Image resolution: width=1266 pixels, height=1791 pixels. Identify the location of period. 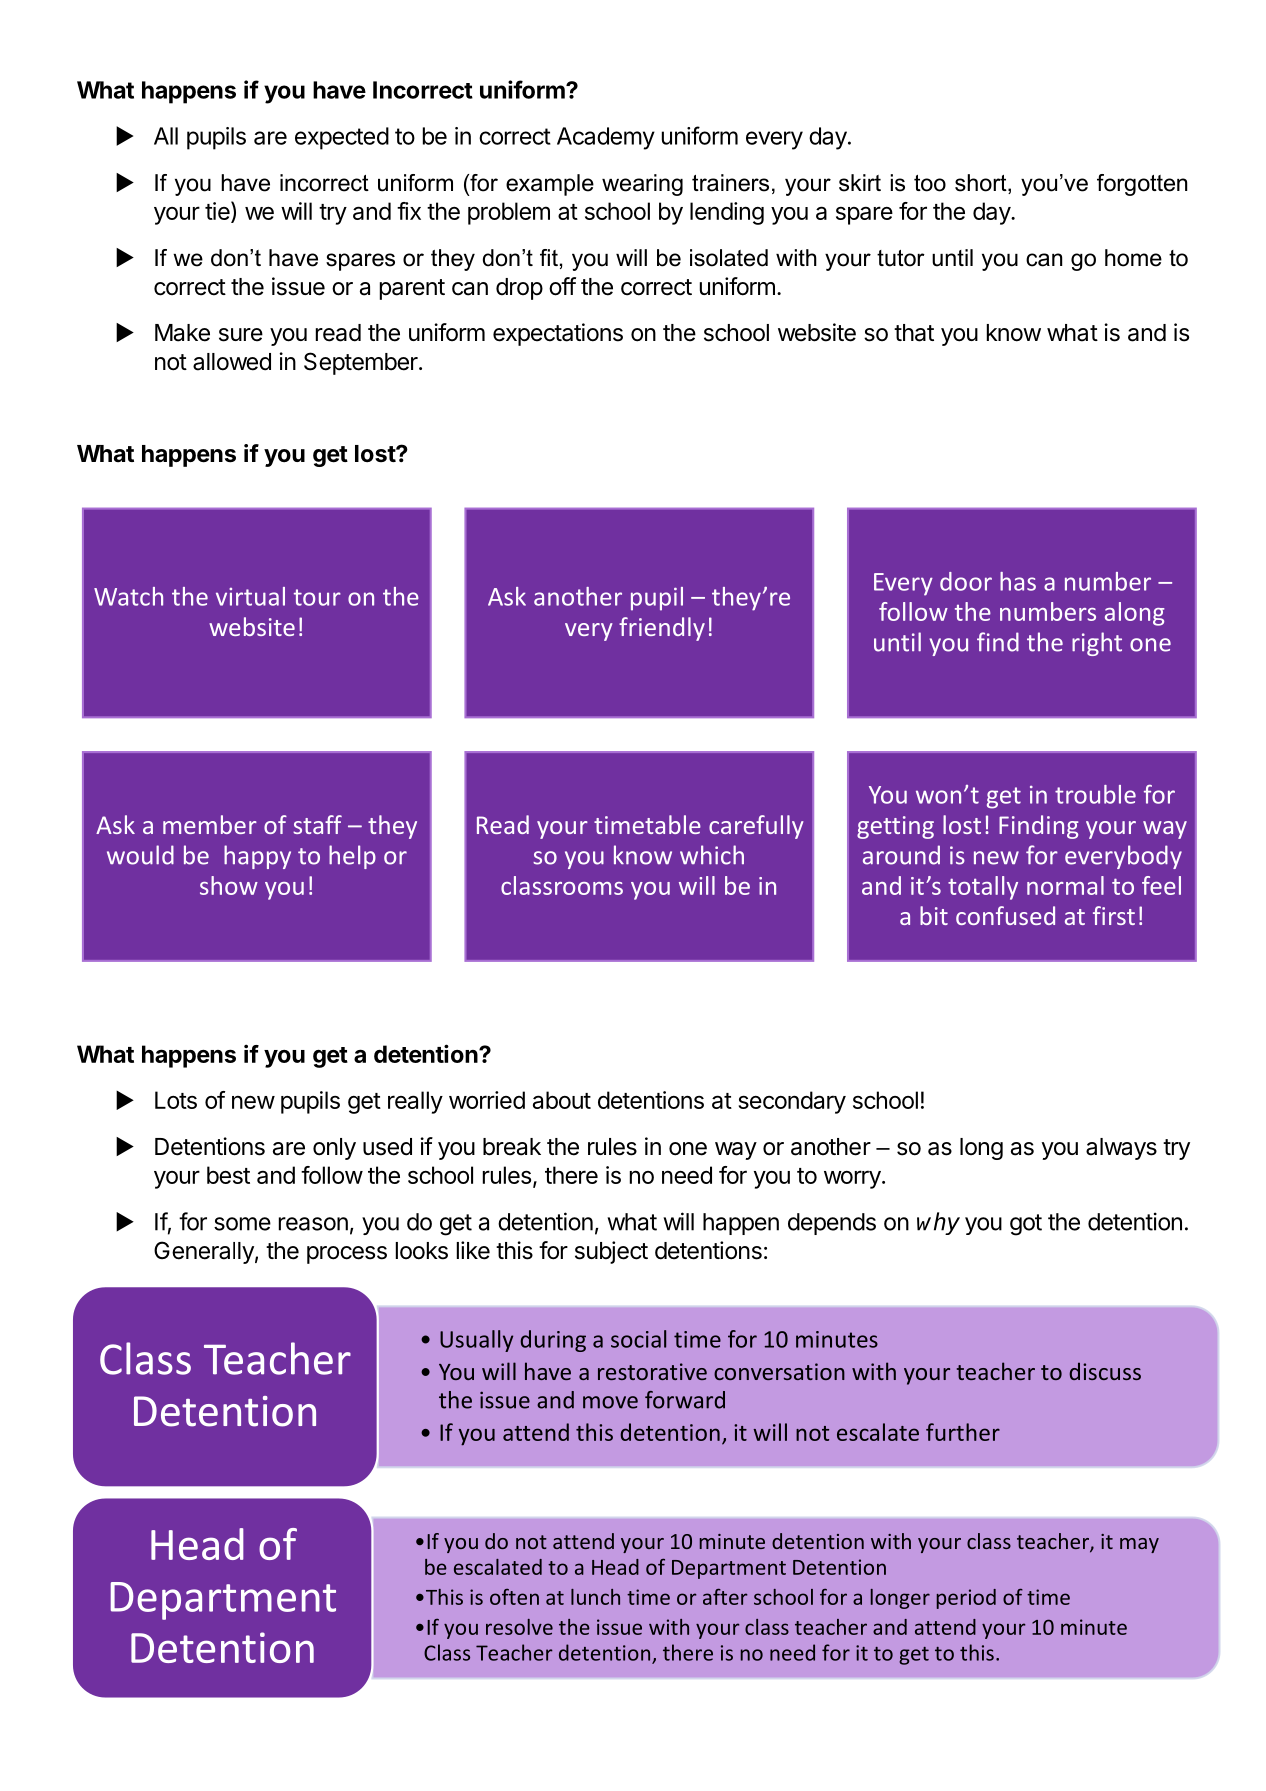
(966, 1599).
